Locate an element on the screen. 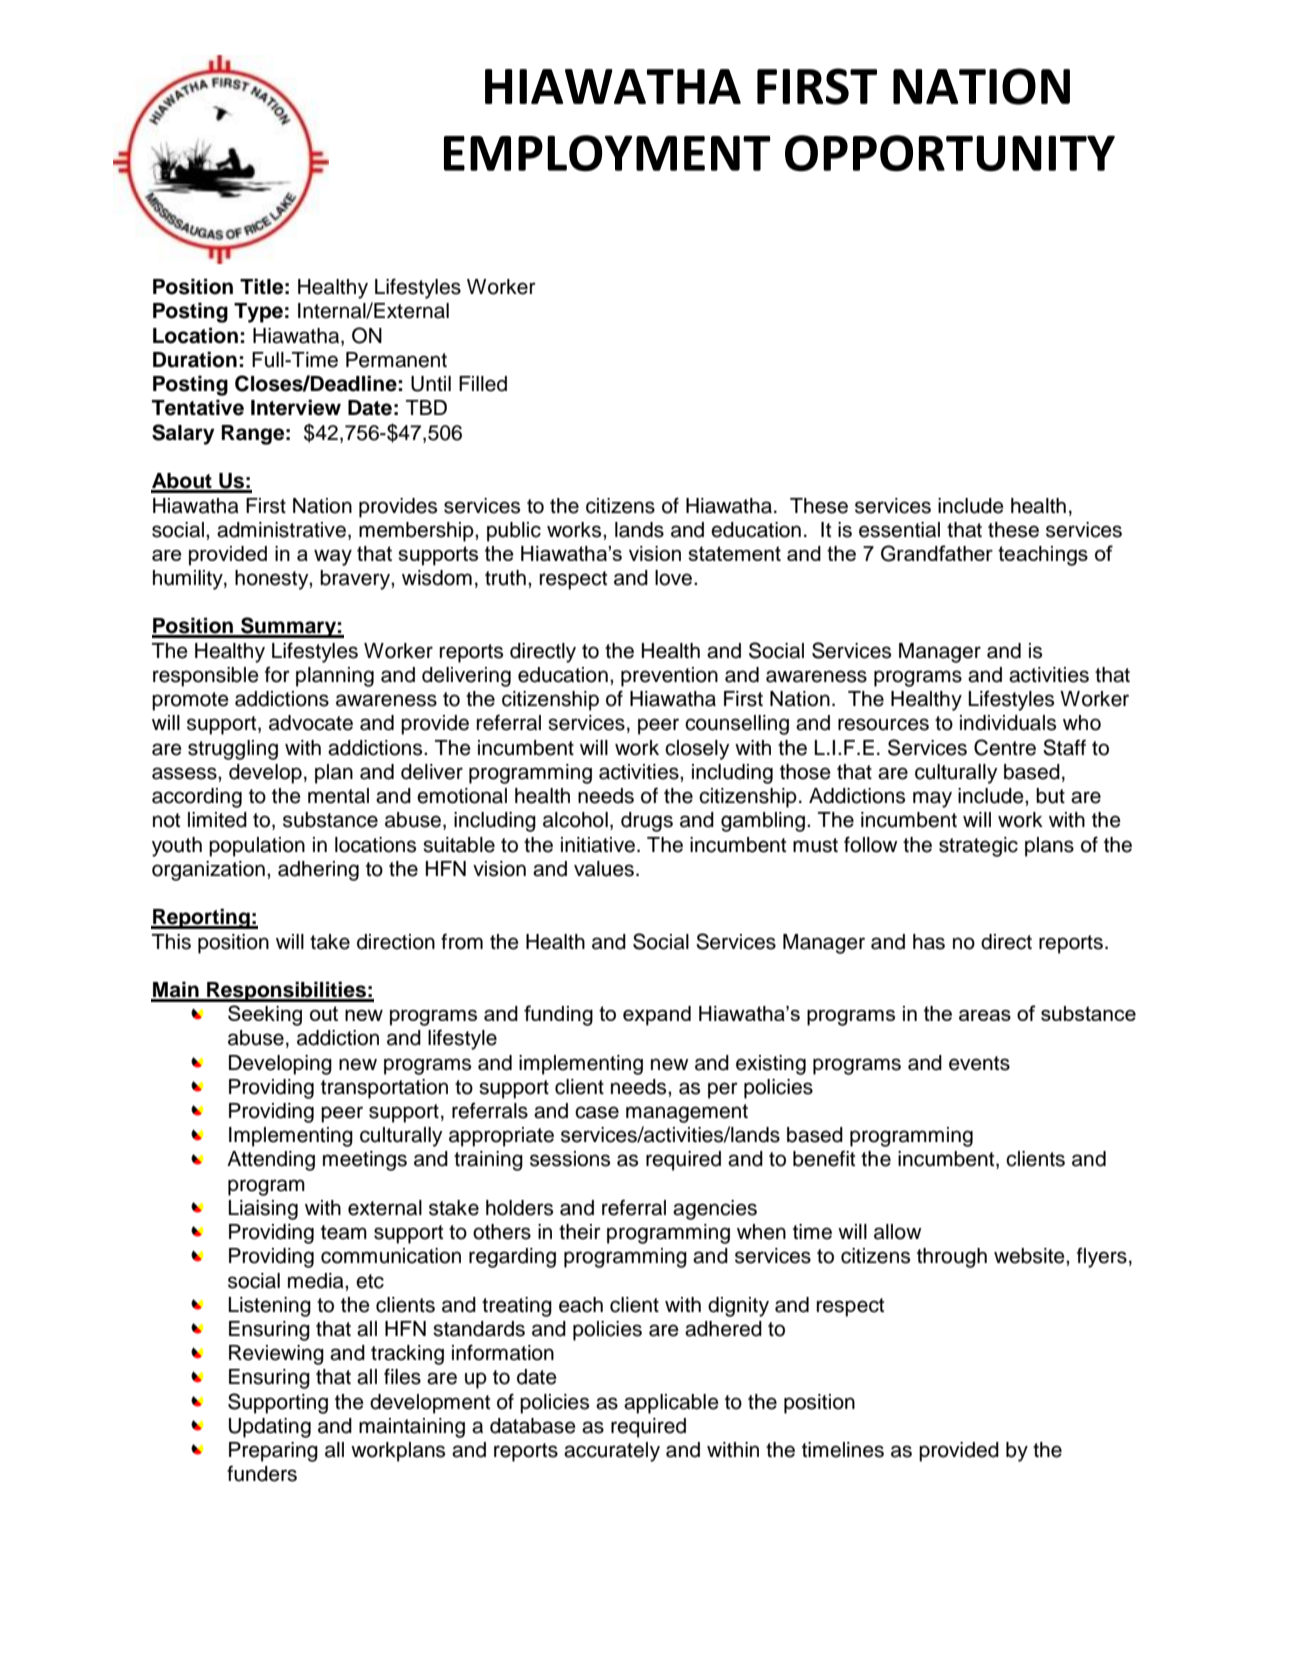 This screenshot has width=1289, height=1668. Summary is located at coordinates (288, 627).
